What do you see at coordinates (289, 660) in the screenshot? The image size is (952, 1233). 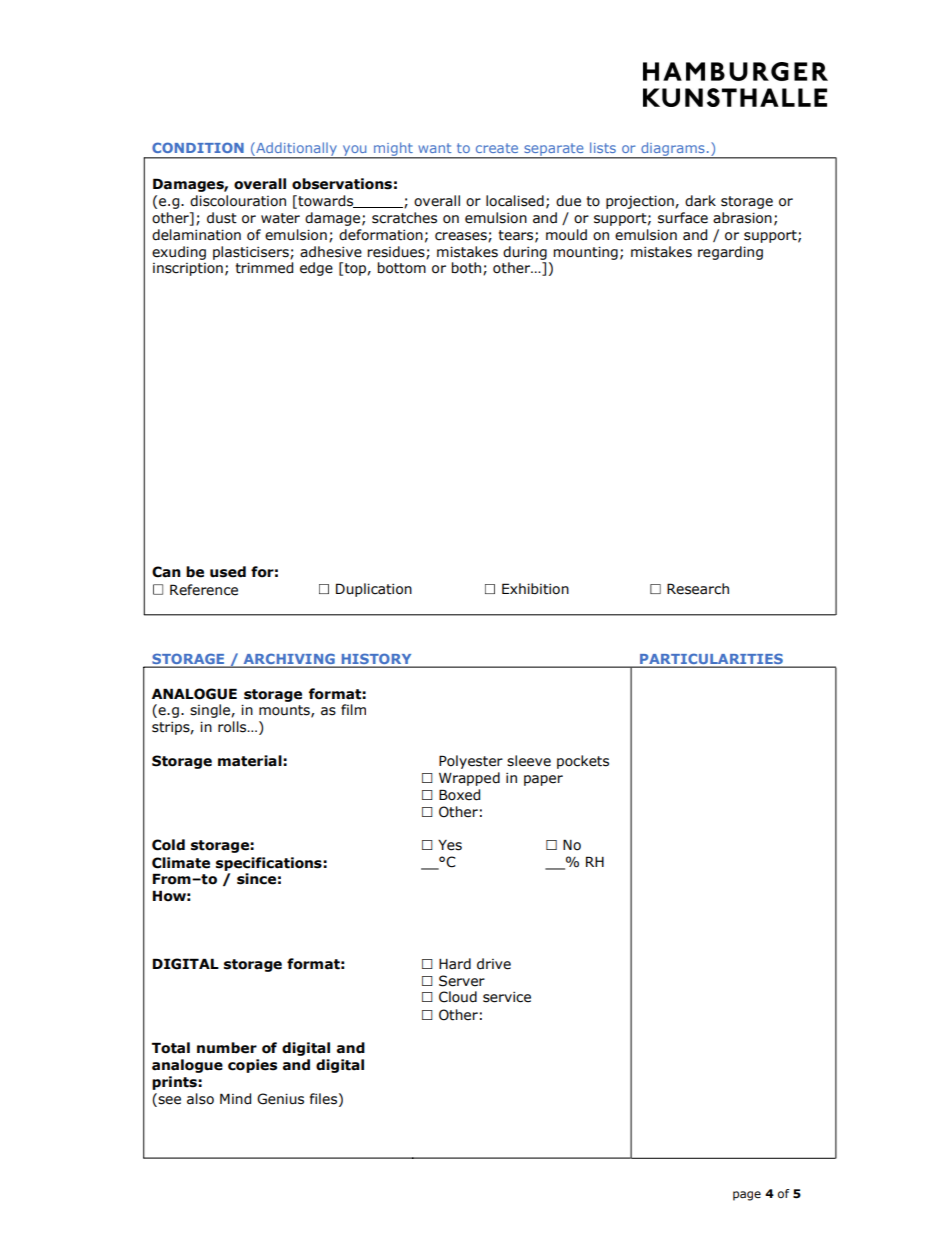 I see `ARCHIVING` at bounding box center [289, 660].
